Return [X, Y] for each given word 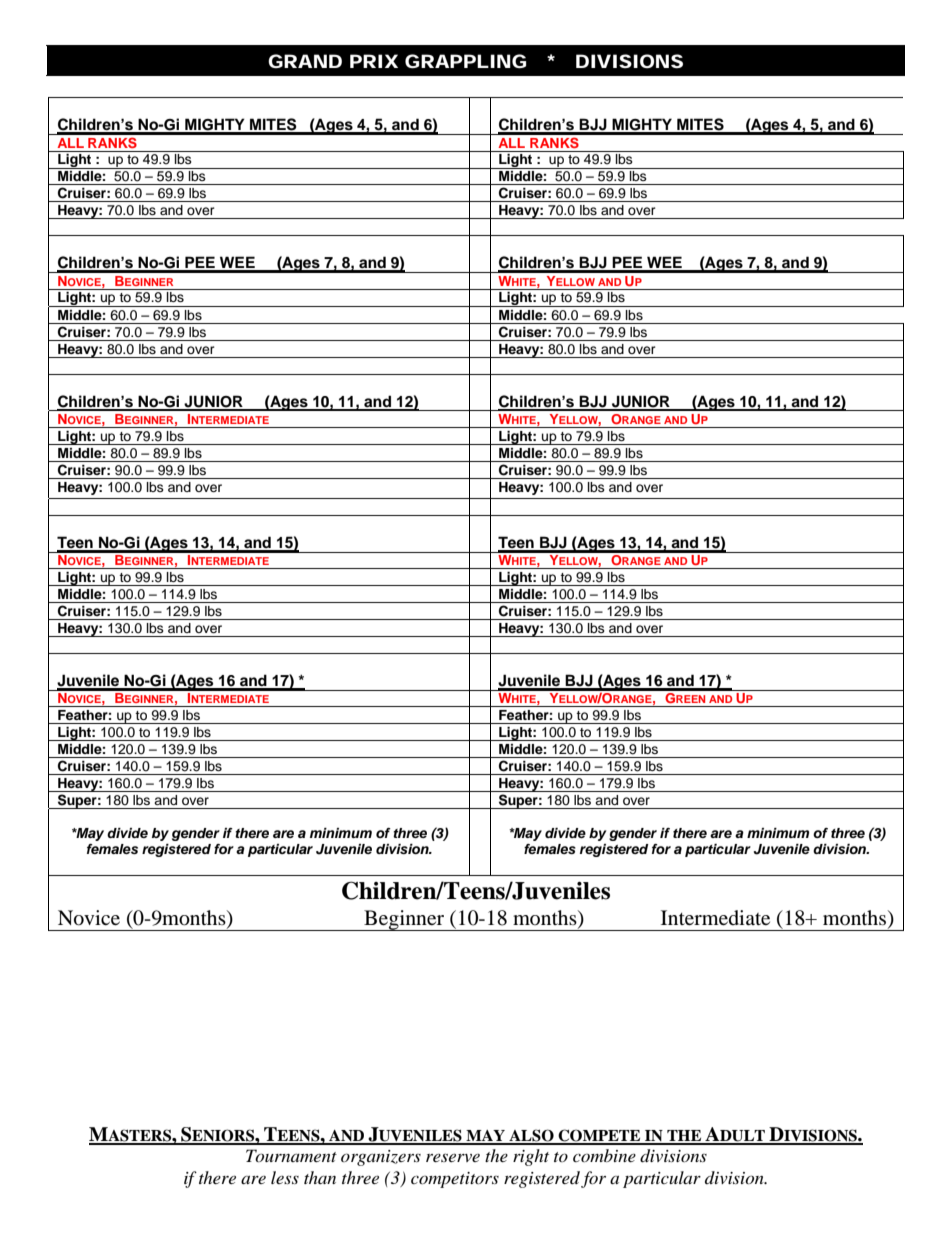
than [320, 1177]
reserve [453, 1157]
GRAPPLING [465, 61]
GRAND [305, 61]
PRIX [374, 61]
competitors [455, 1180]
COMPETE [600, 1136]
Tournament [291, 1155]
